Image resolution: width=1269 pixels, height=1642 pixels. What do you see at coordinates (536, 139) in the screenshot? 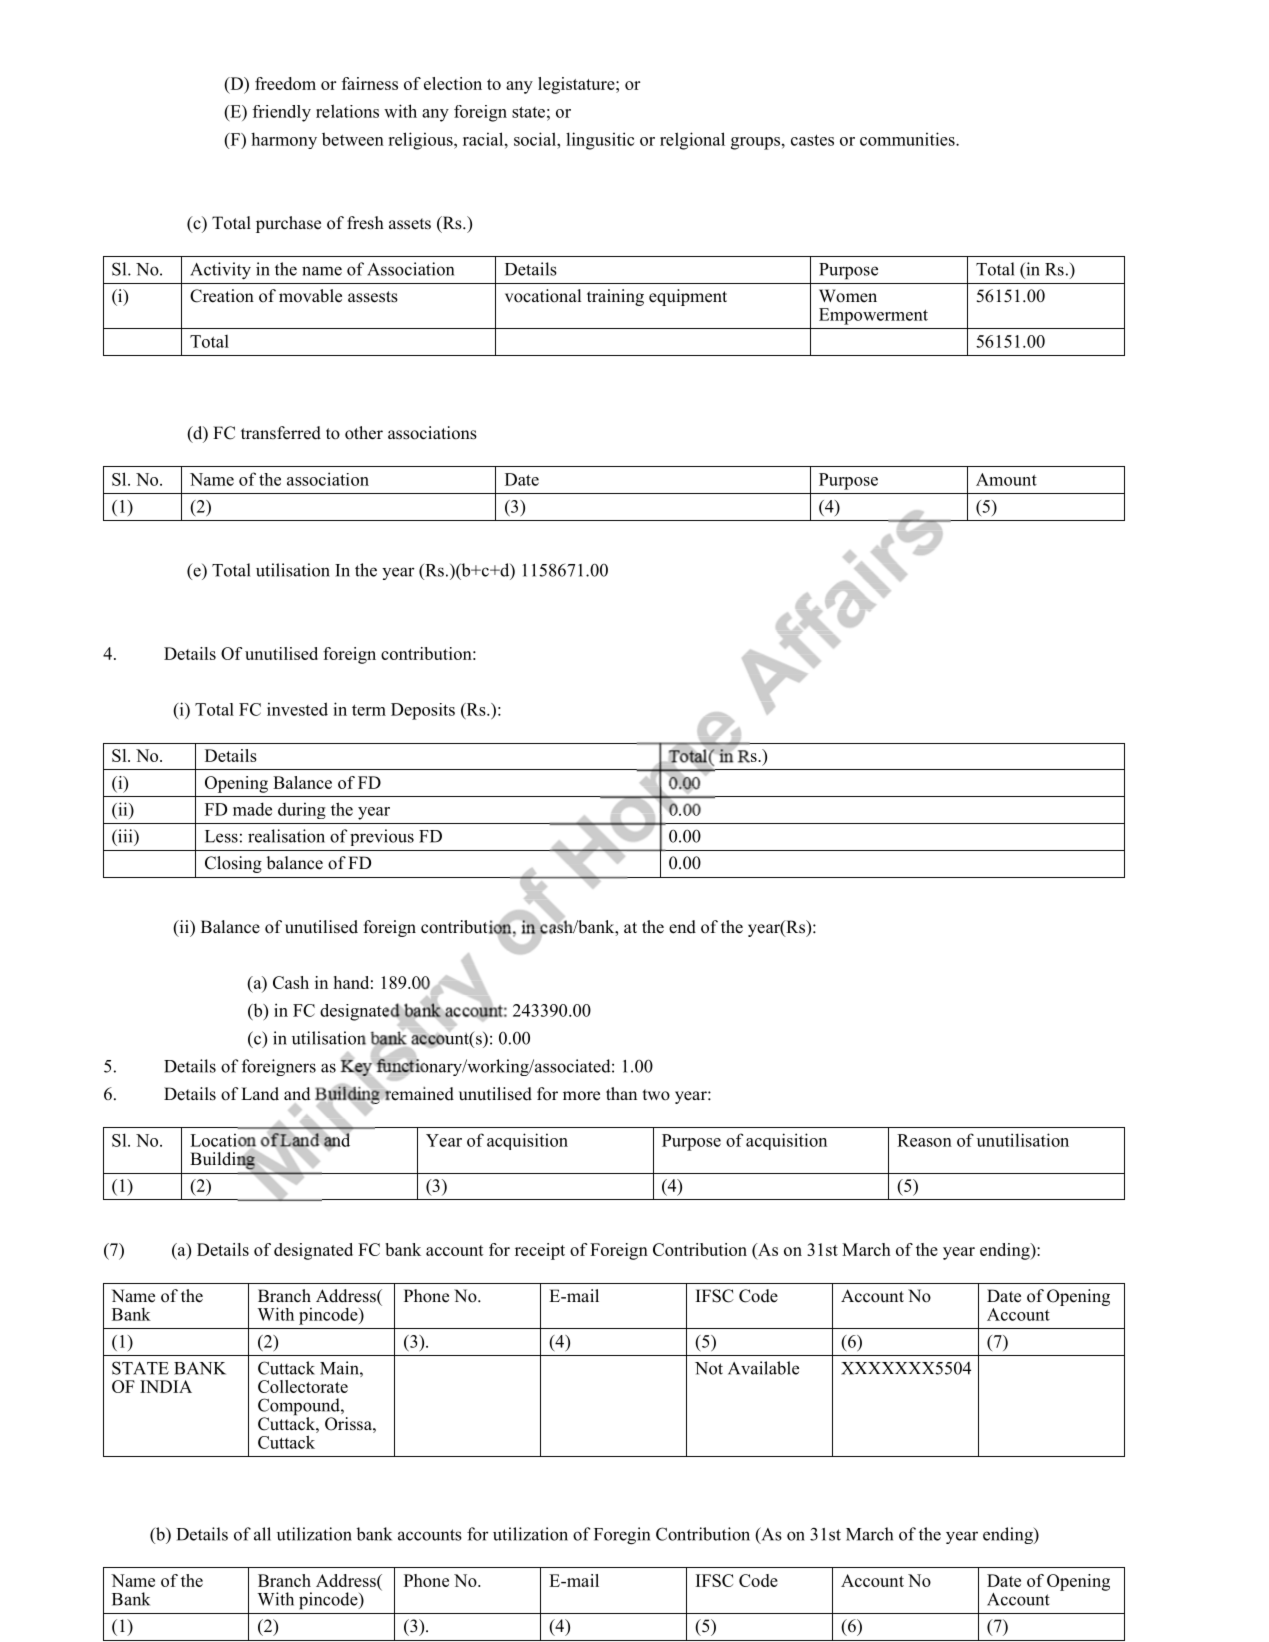
I see `social` at bounding box center [536, 139].
